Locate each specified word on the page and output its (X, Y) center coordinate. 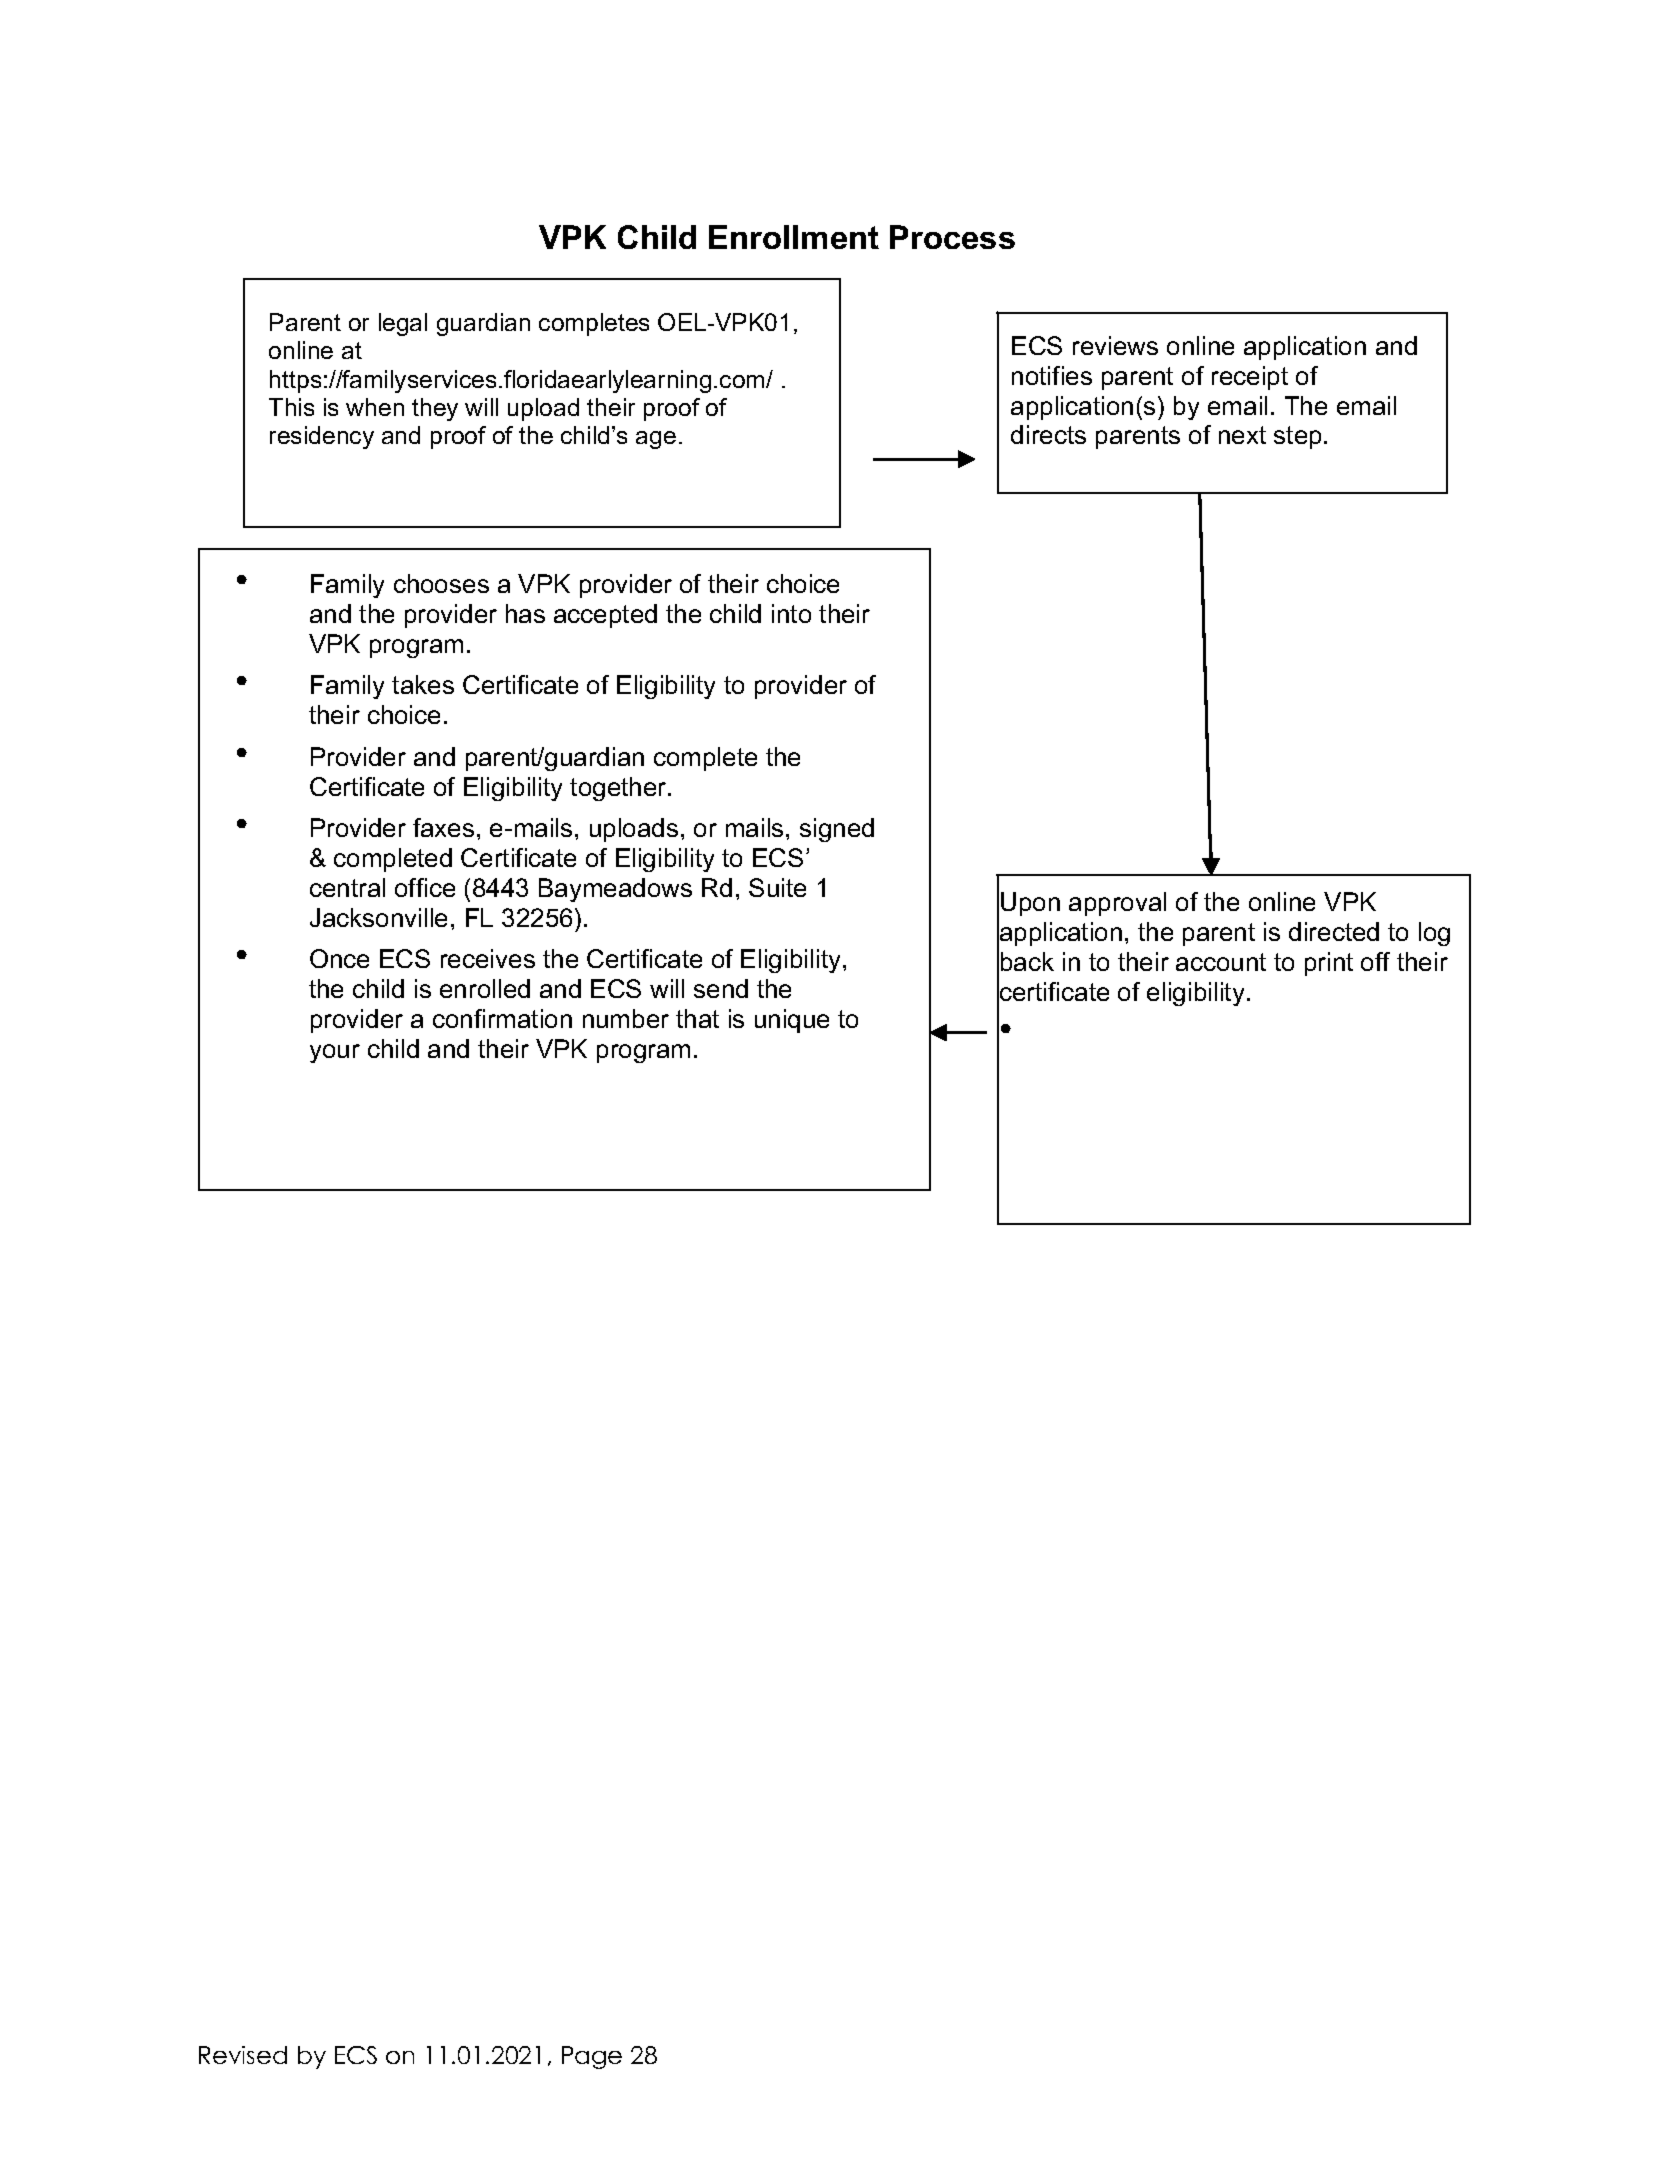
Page (592, 2057)
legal (403, 324)
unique (792, 1021)
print (1329, 964)
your (335, 1053)
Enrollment (794, 237)
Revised (243, 2055)
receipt (1250, 378)
